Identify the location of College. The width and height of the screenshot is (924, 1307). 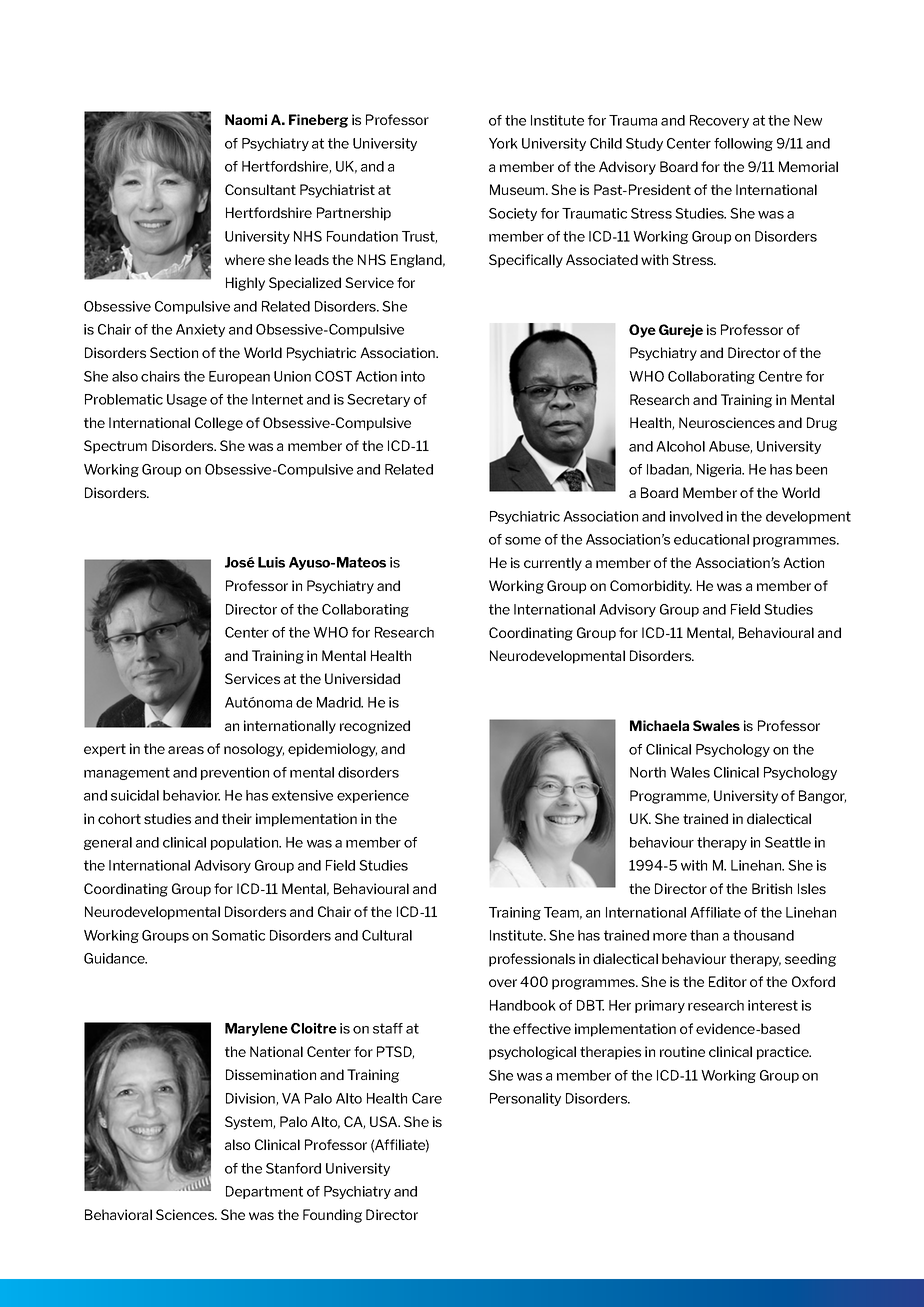
(219, 424).
